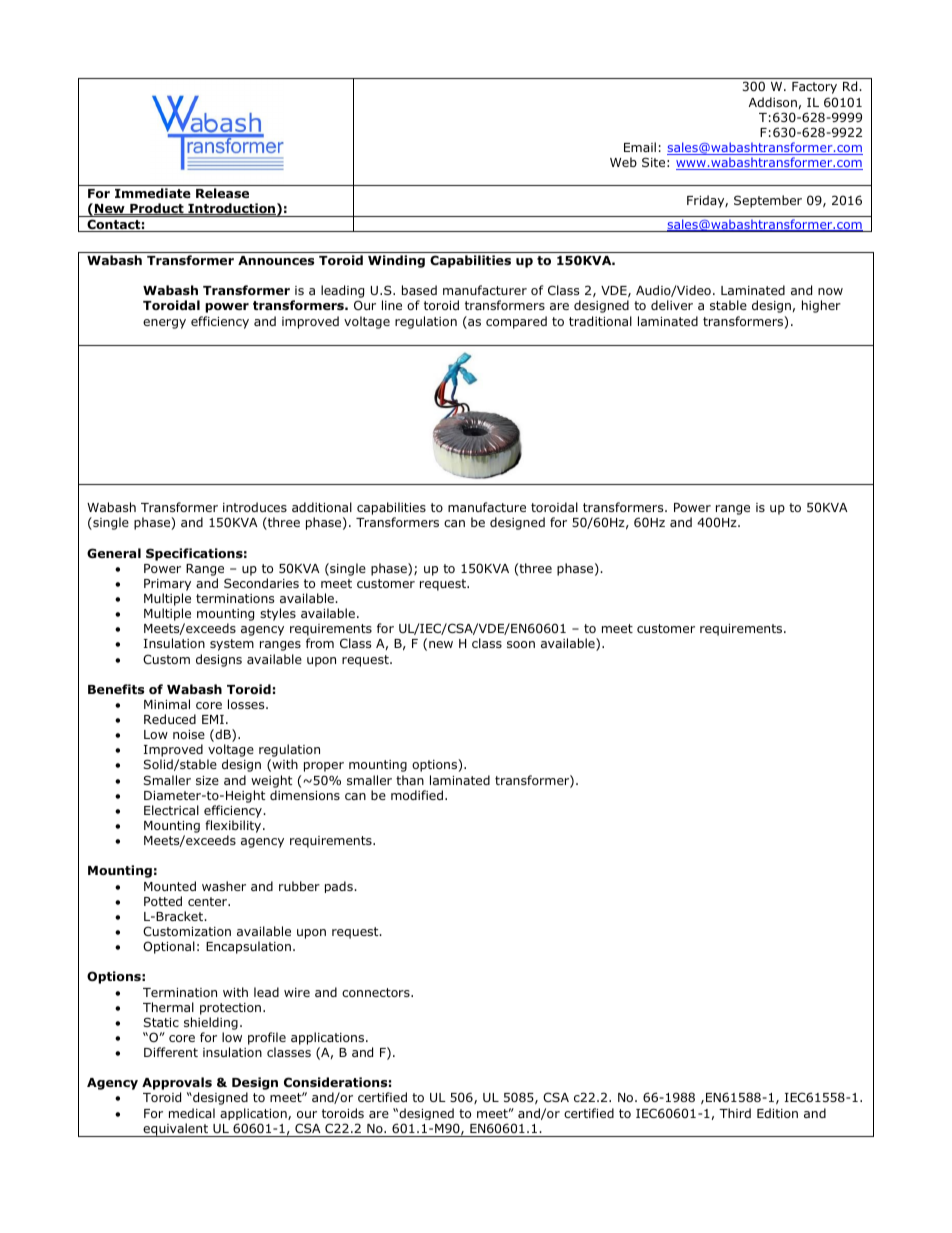  What do you see at coordinates (735, 1113) in the page?
I see `Third` at bounding box center [735, 1113].
